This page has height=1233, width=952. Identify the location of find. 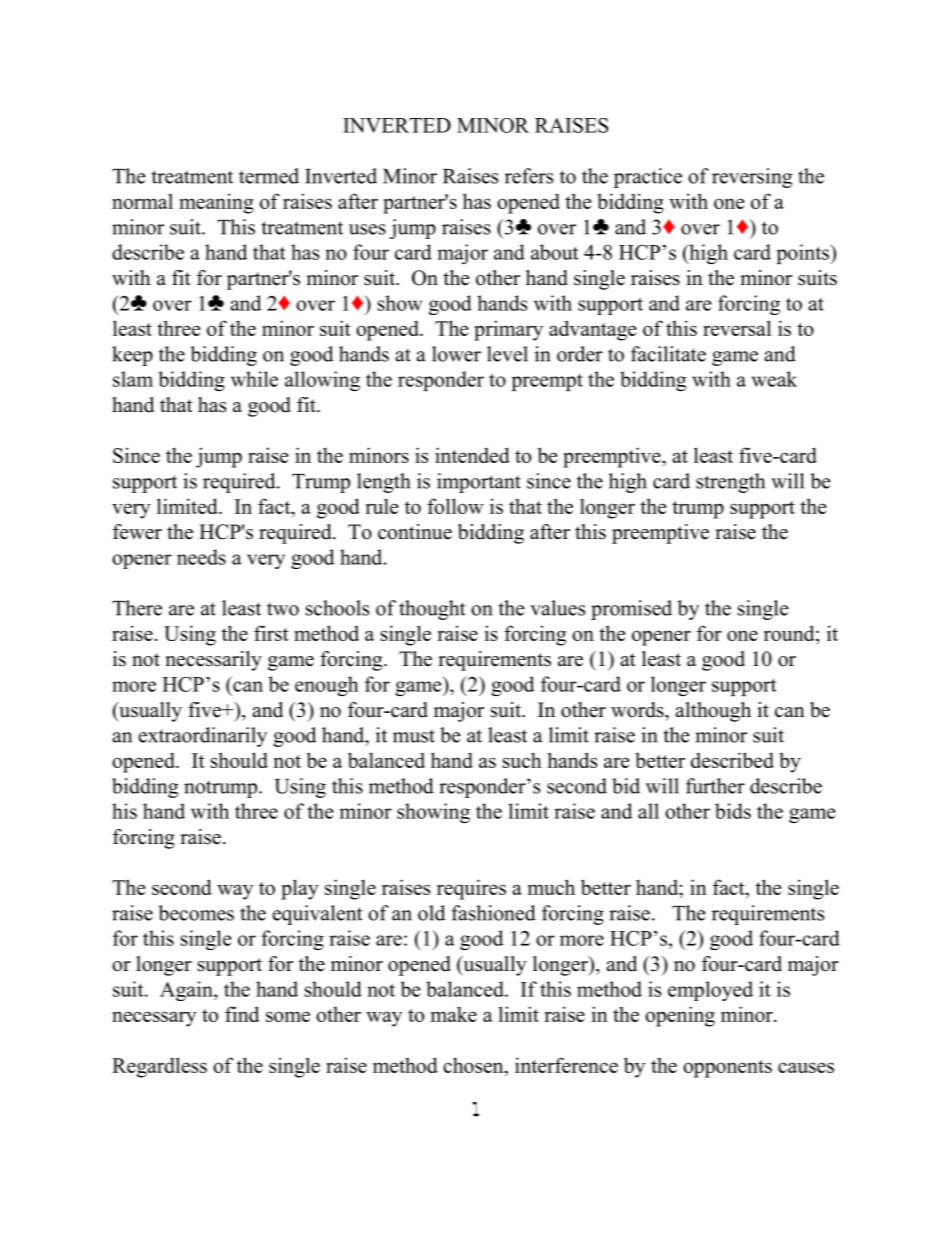
(242, 1014).
